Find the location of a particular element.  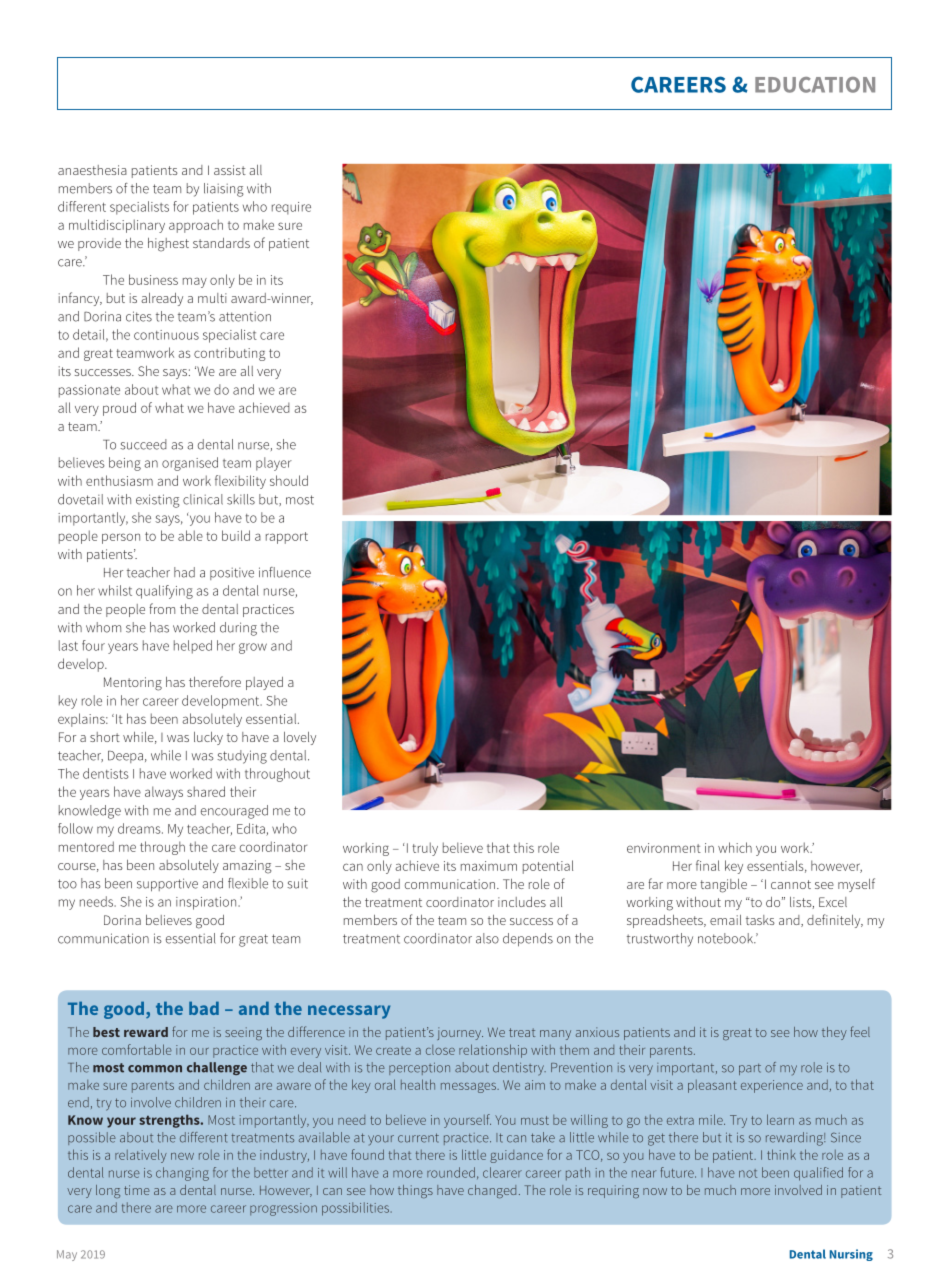

maximum is located at coordinates (489, 866).
